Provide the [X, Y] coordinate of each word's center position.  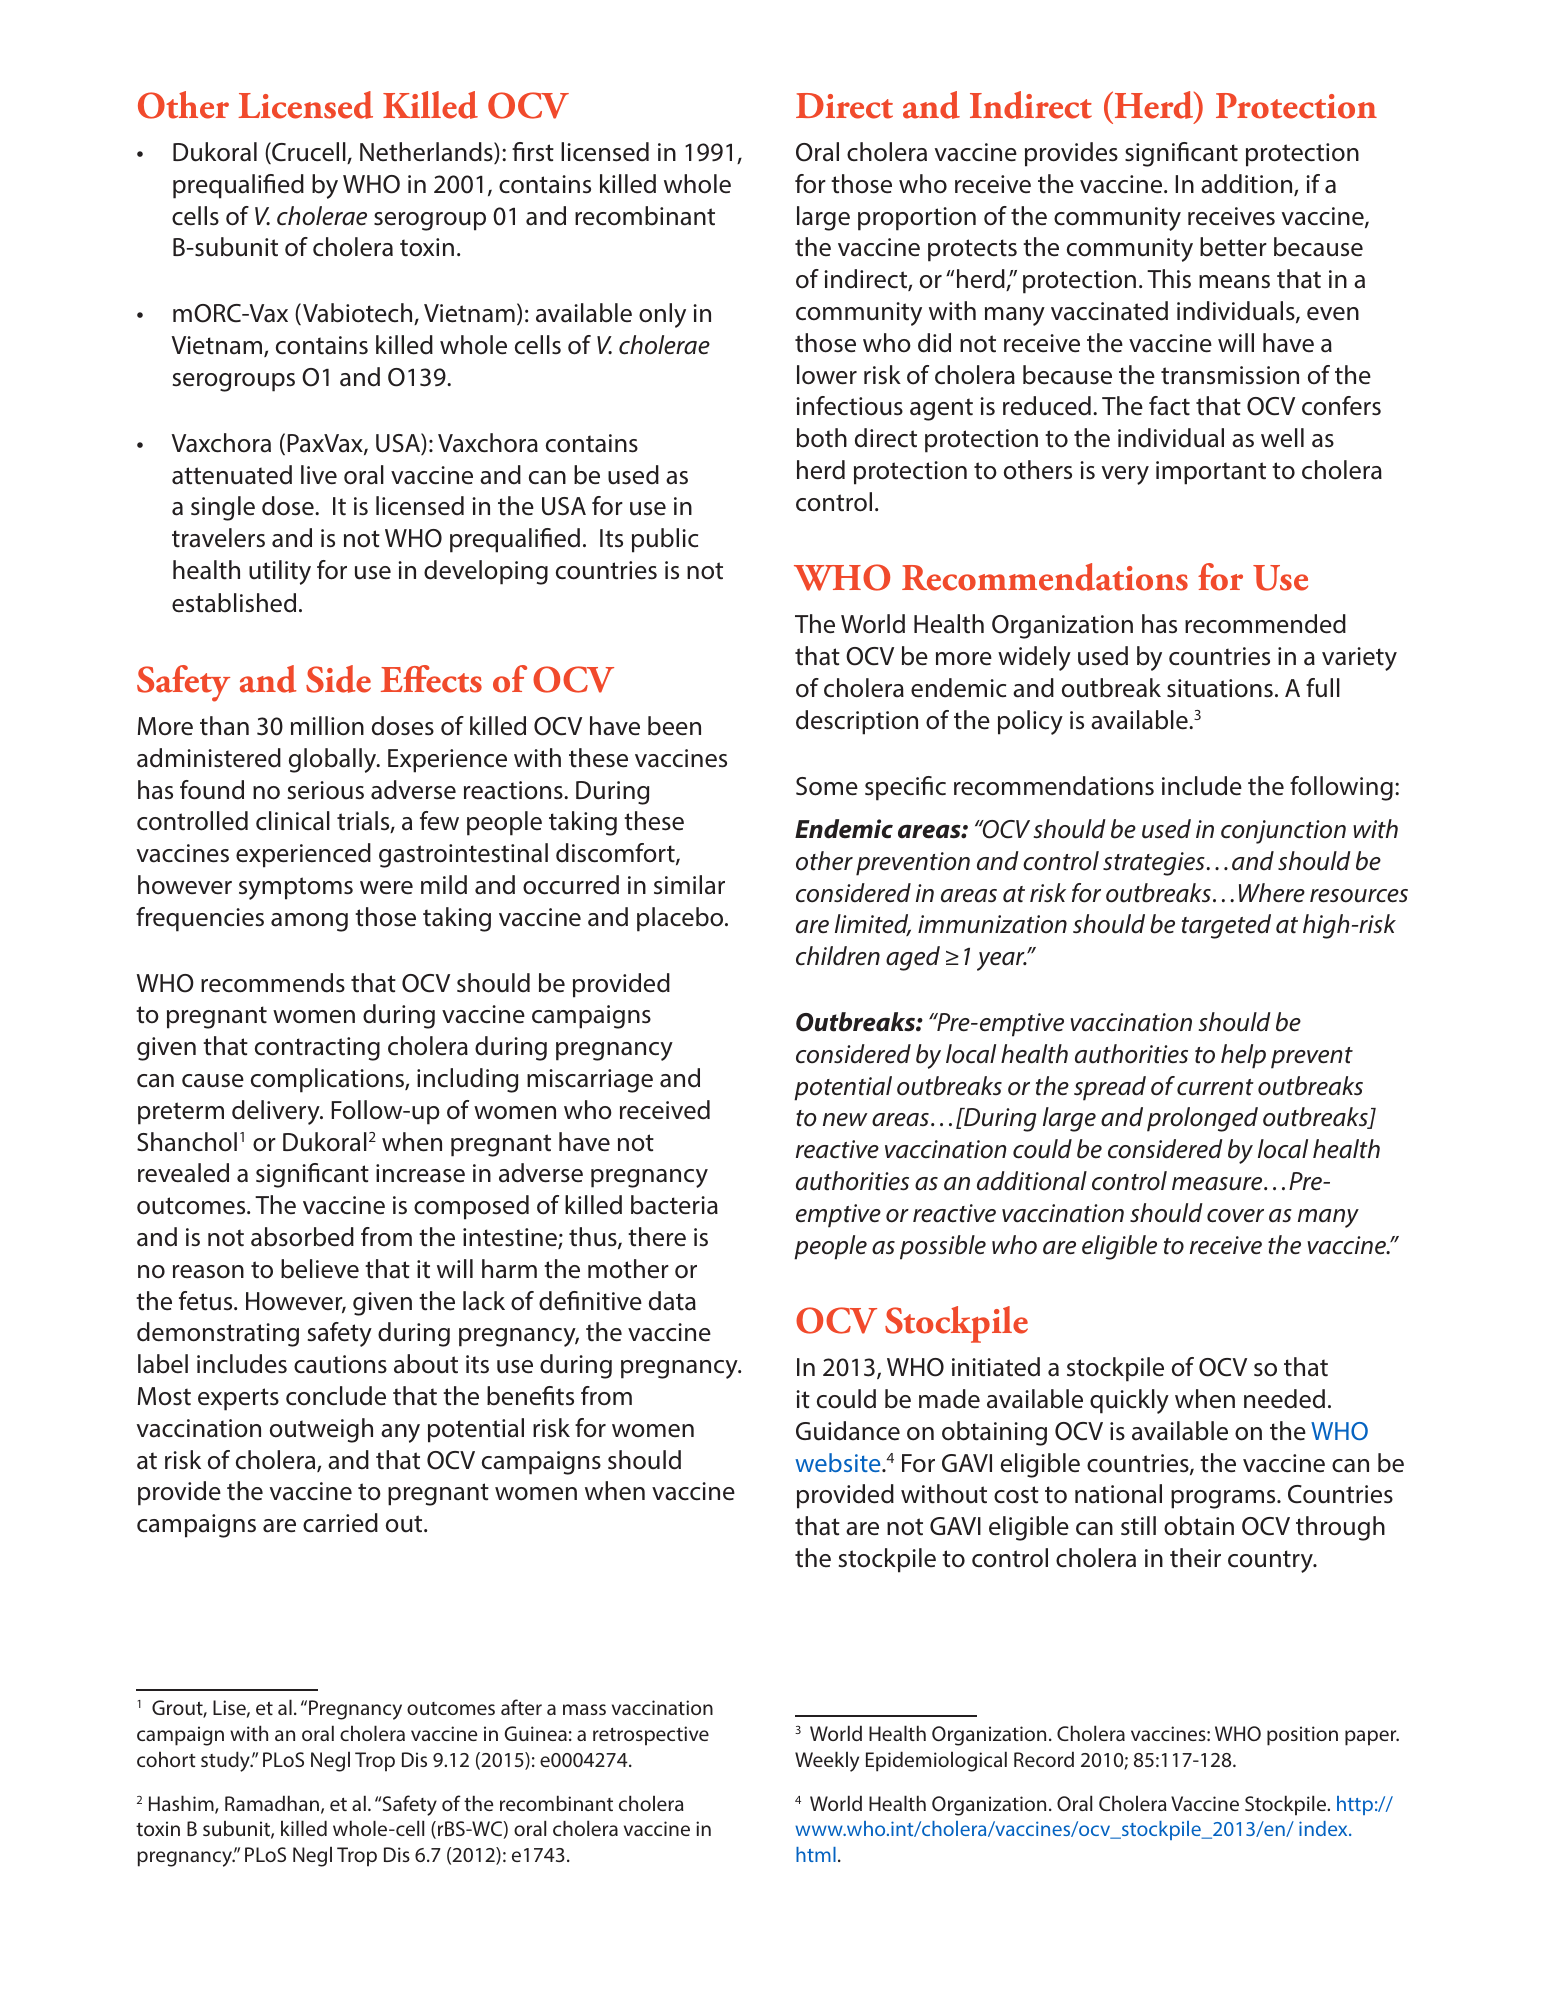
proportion [917, 219]
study [226, 1761]
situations [1220, 688]
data [672, 1301]
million [327, 726]
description [857, 722]
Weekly [827, 1761]
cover [1235, 1216]
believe [320, 1269]
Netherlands [427, 153]
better [1233, 247]
